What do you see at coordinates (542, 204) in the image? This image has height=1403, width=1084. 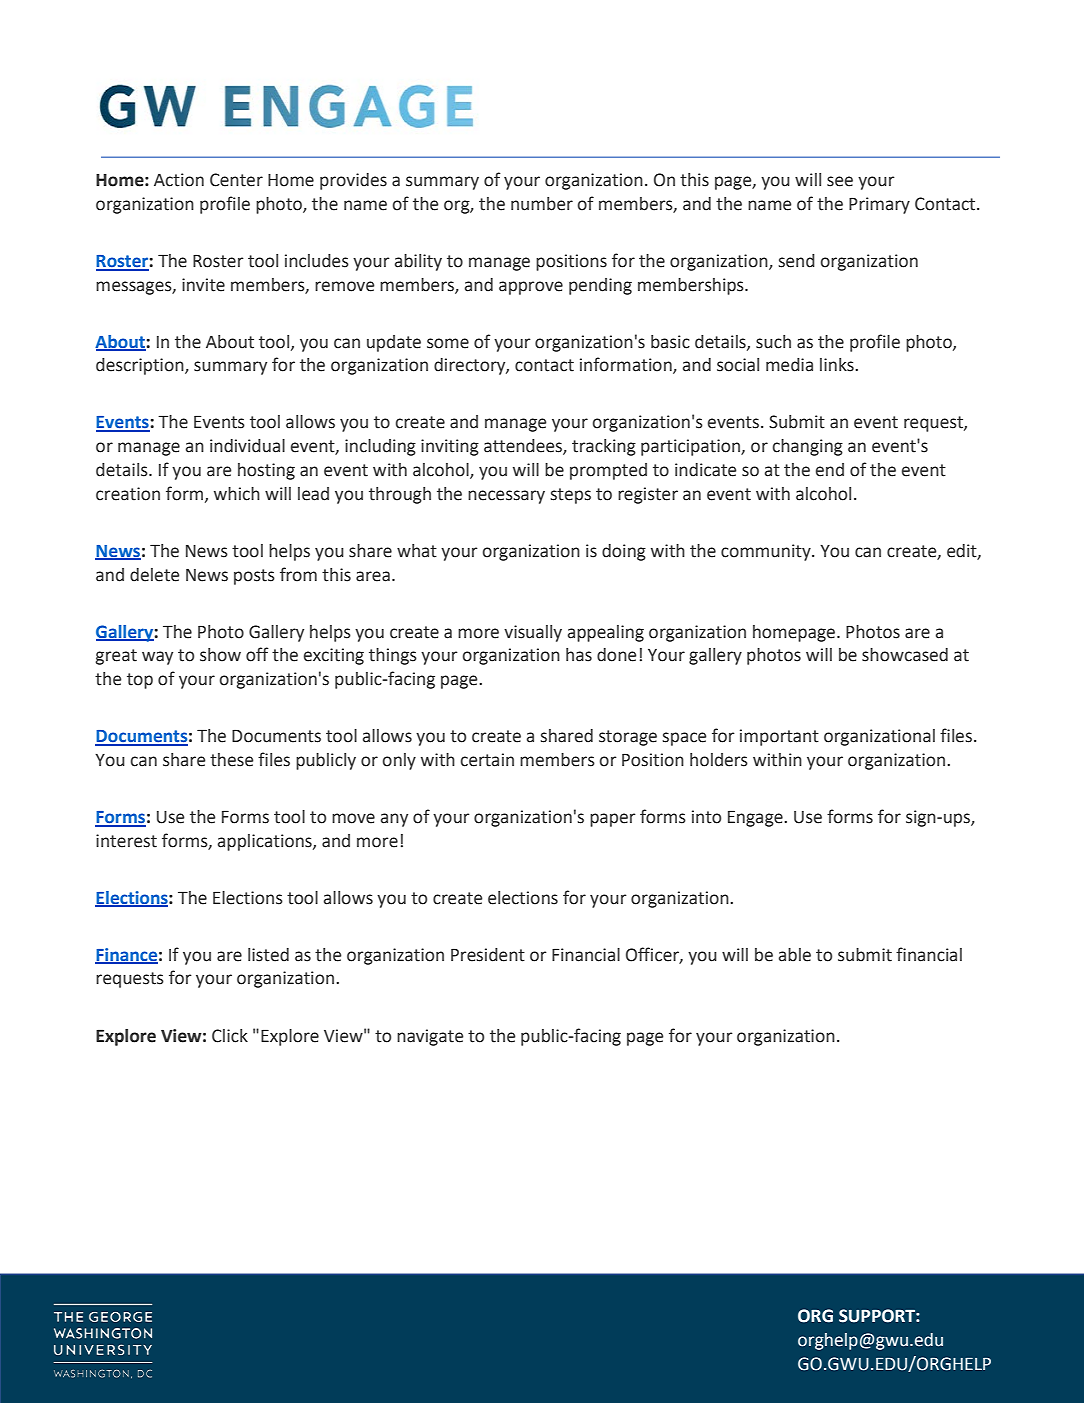 I see `number` at bounding box center [542, 204].
